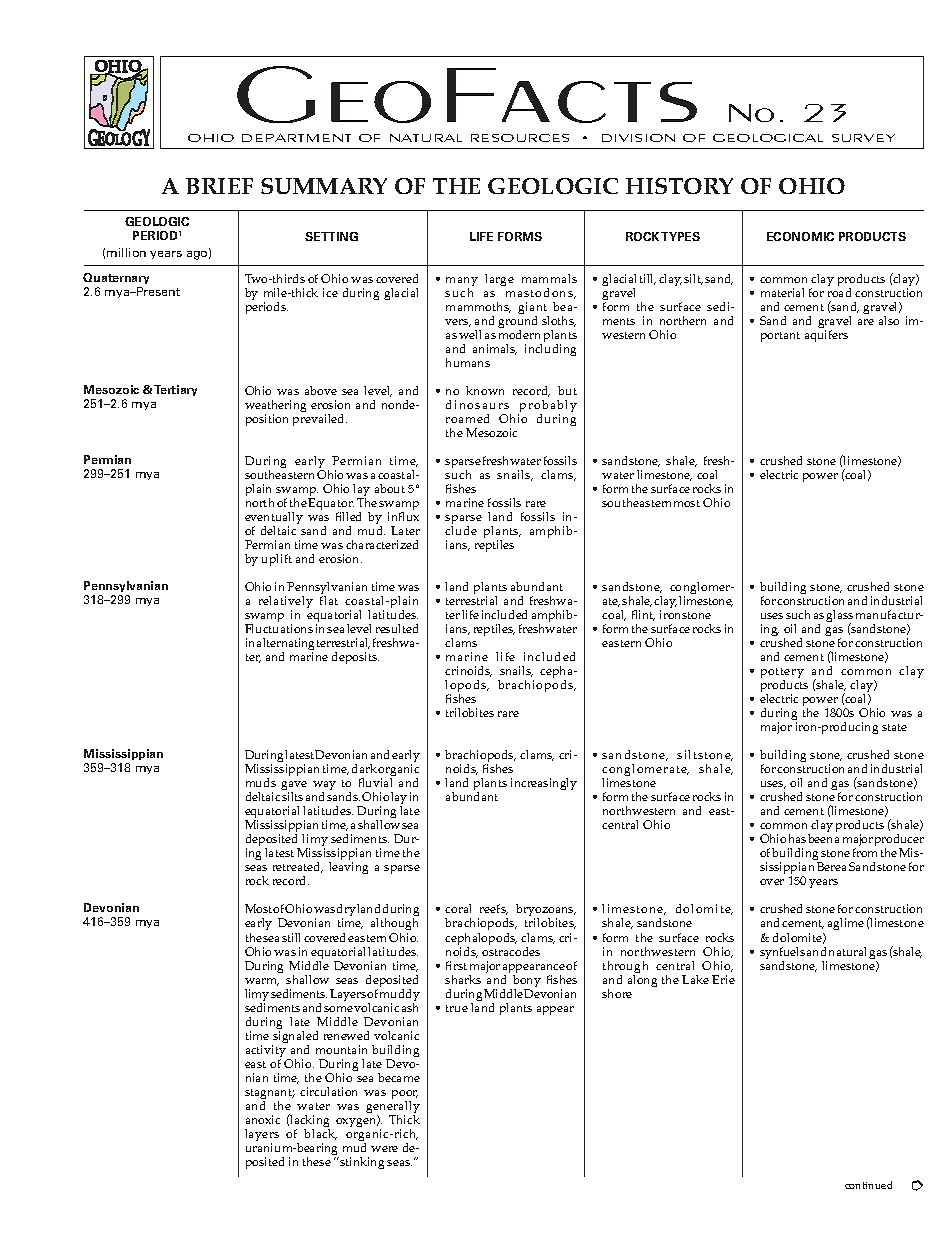 This image has width=952, height=1233. What do you see at coordinates (467, 418) in the image?
I see `roamed` at bounding box center [467, 418].
